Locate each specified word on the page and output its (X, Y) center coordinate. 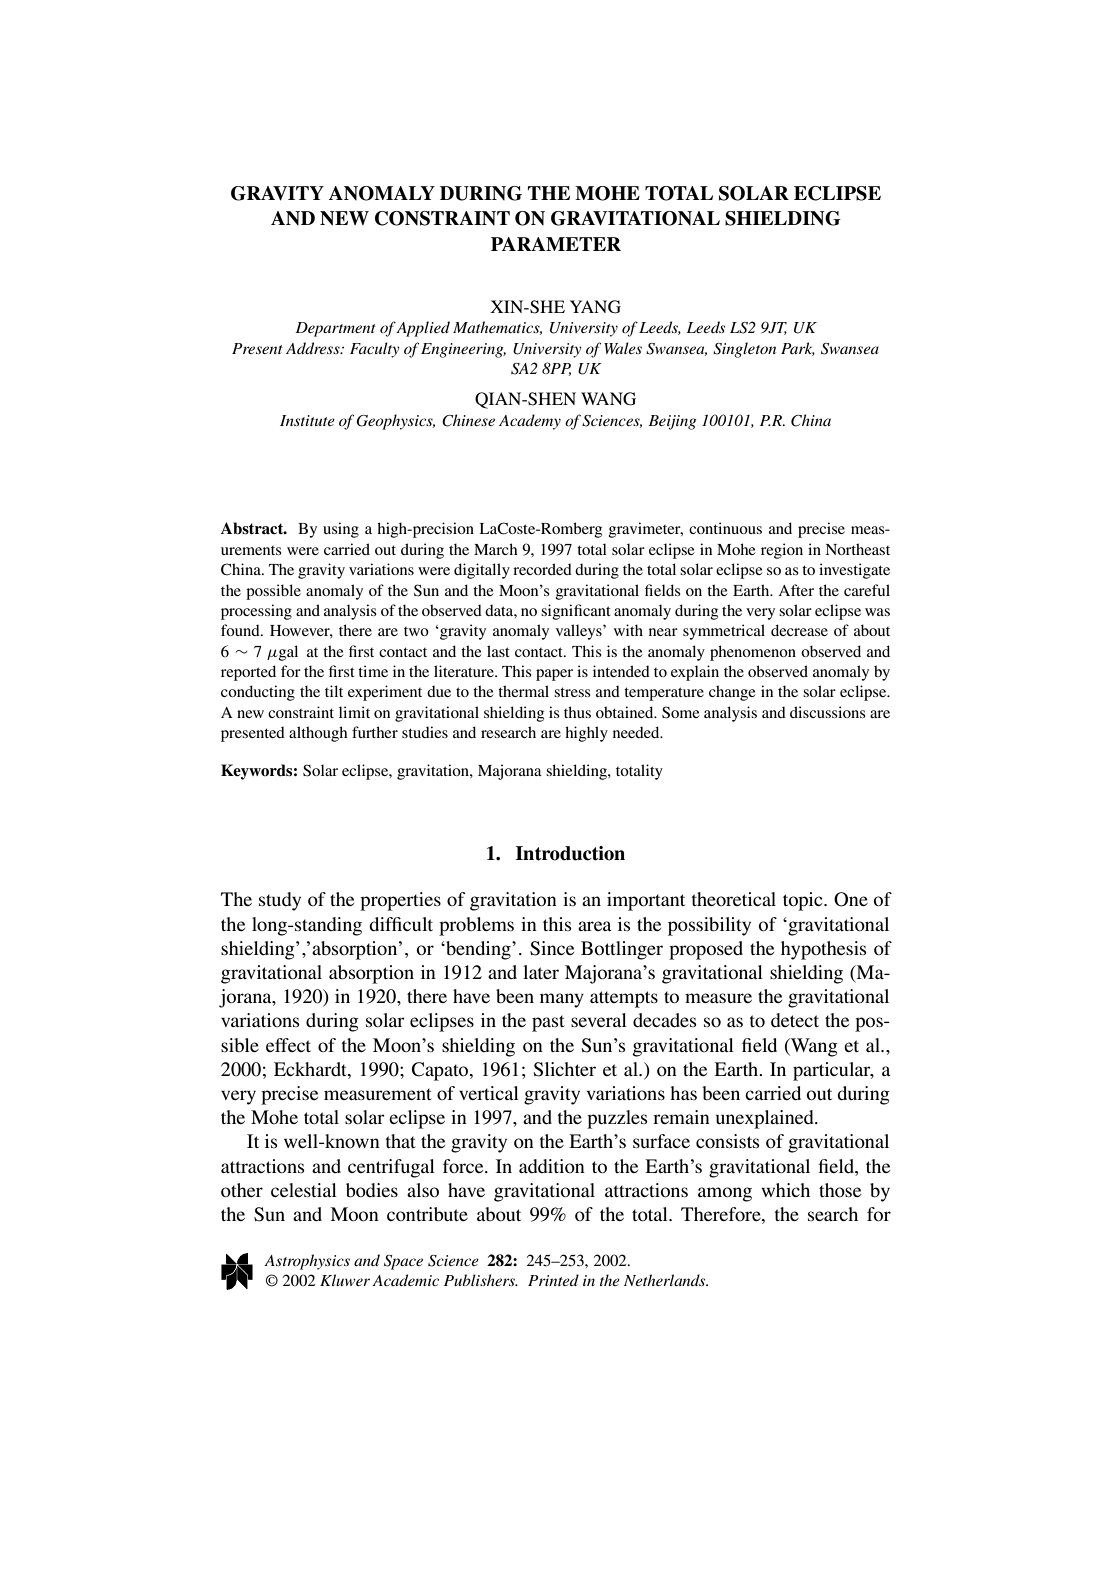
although (318, 734)
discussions (828, 712)
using (341, 530)
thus (577, 712)
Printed (553, 1280)
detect (795, 1020)
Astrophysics (307, 1262)
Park (798, 349)
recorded (542, 569)
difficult (401, 924)
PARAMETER (556, 244)
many (562, 1000)
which (785, 1190)
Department (336, 329)
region (782, 551)
